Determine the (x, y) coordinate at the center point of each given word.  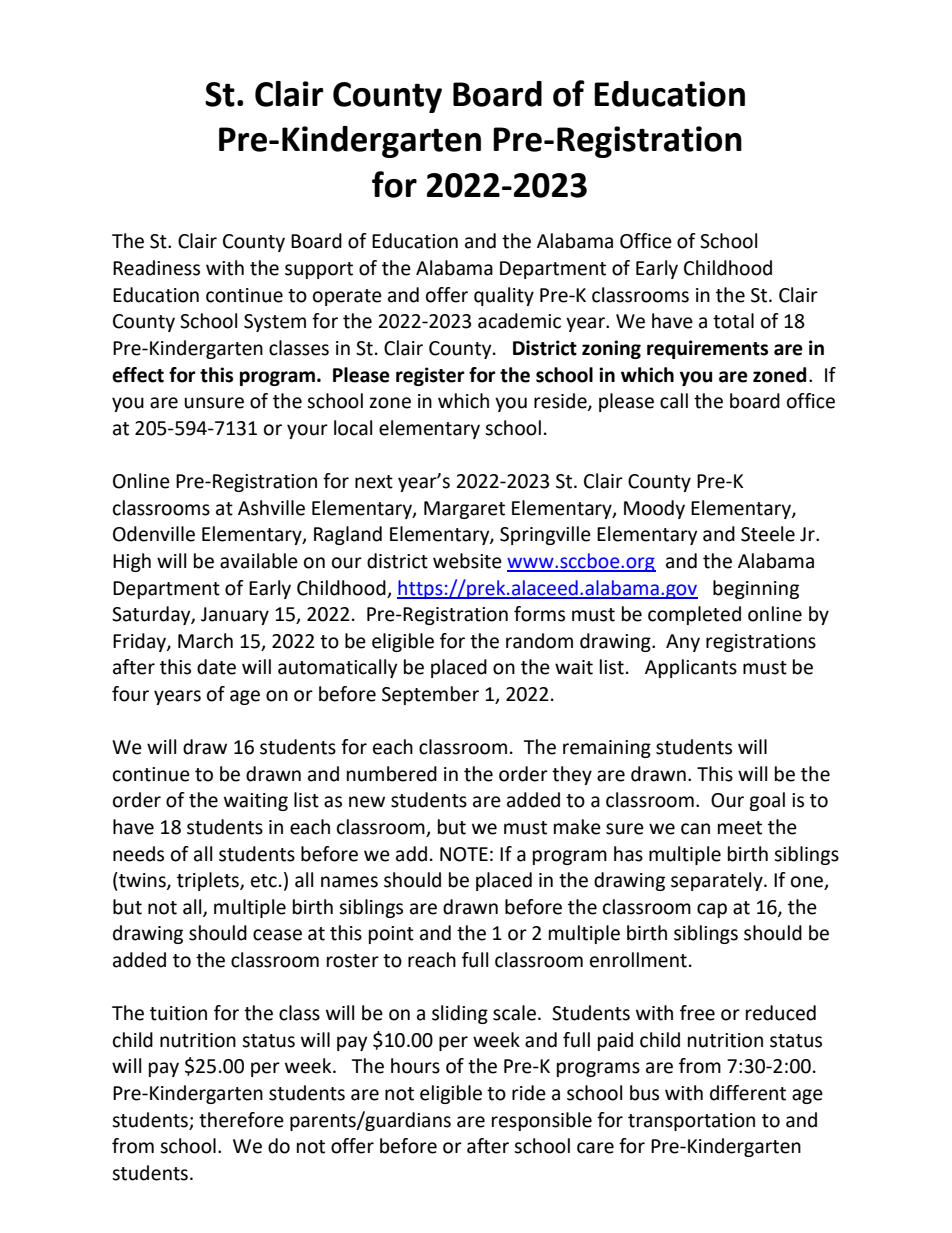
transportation (691, 1122)
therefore (241, 1120)
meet (740, 828)
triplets (209, 881)
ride (529, 1093)
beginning (756, 589)
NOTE (464, 854)
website (467, 561)
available (259, 561)
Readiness (156, 268)
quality (504, 296)
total (733, 321)
